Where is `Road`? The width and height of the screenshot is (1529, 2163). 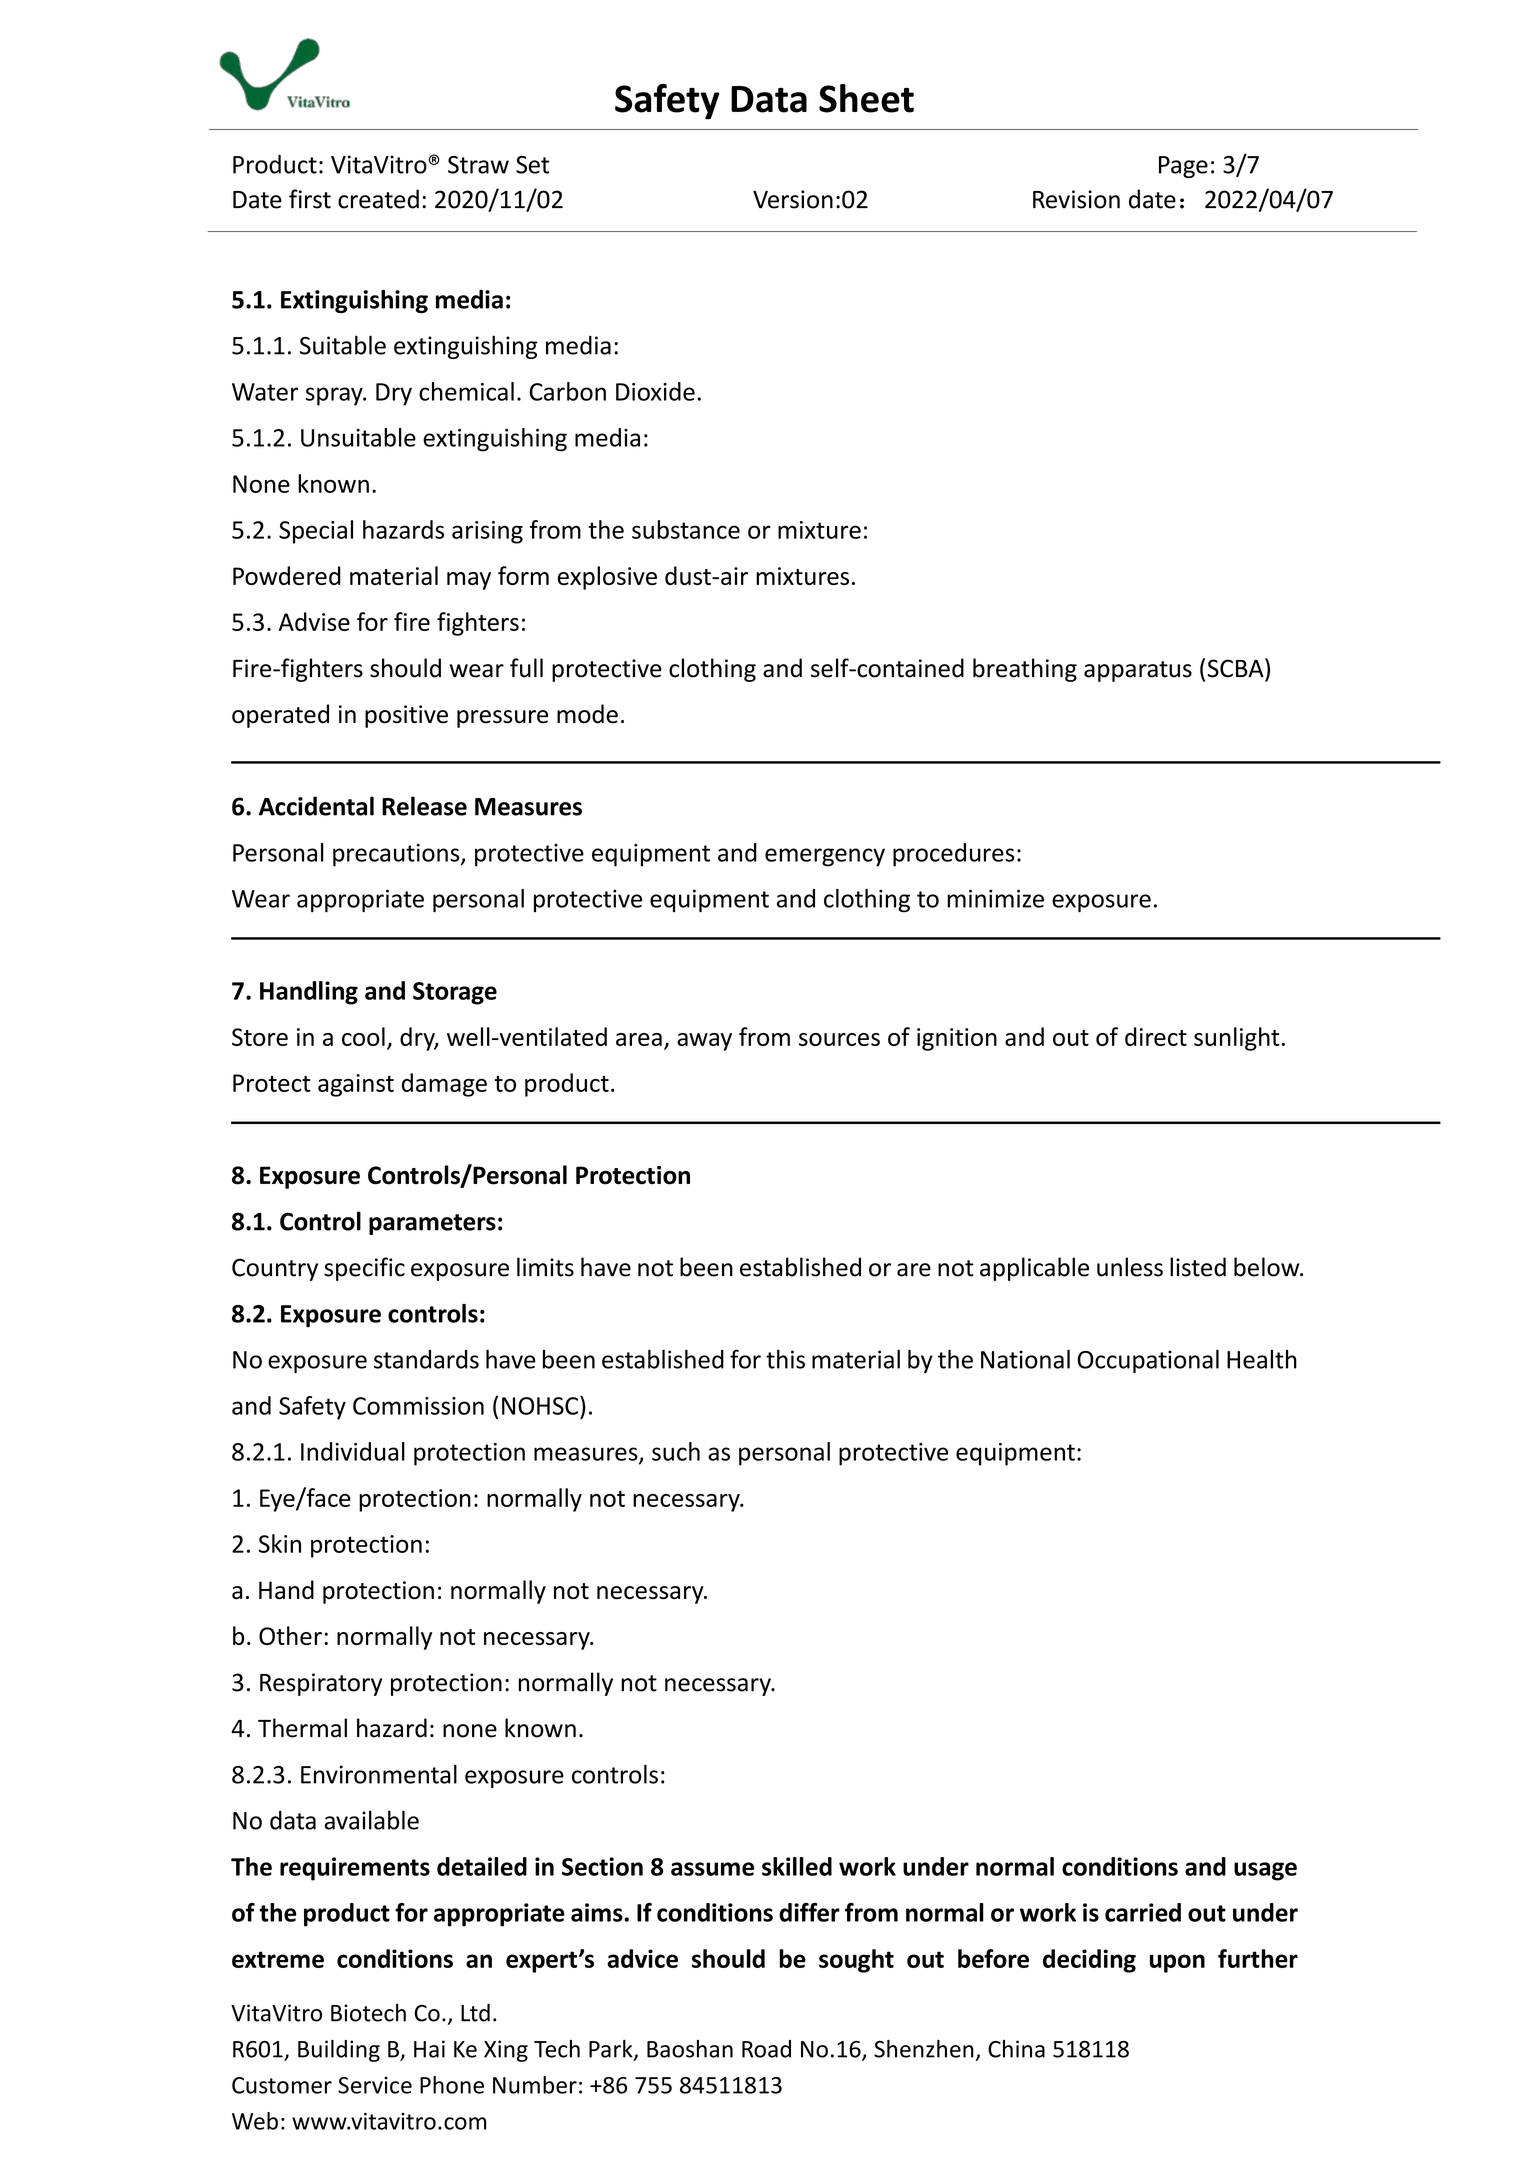 Road is located at coordinates (766, 2049).
